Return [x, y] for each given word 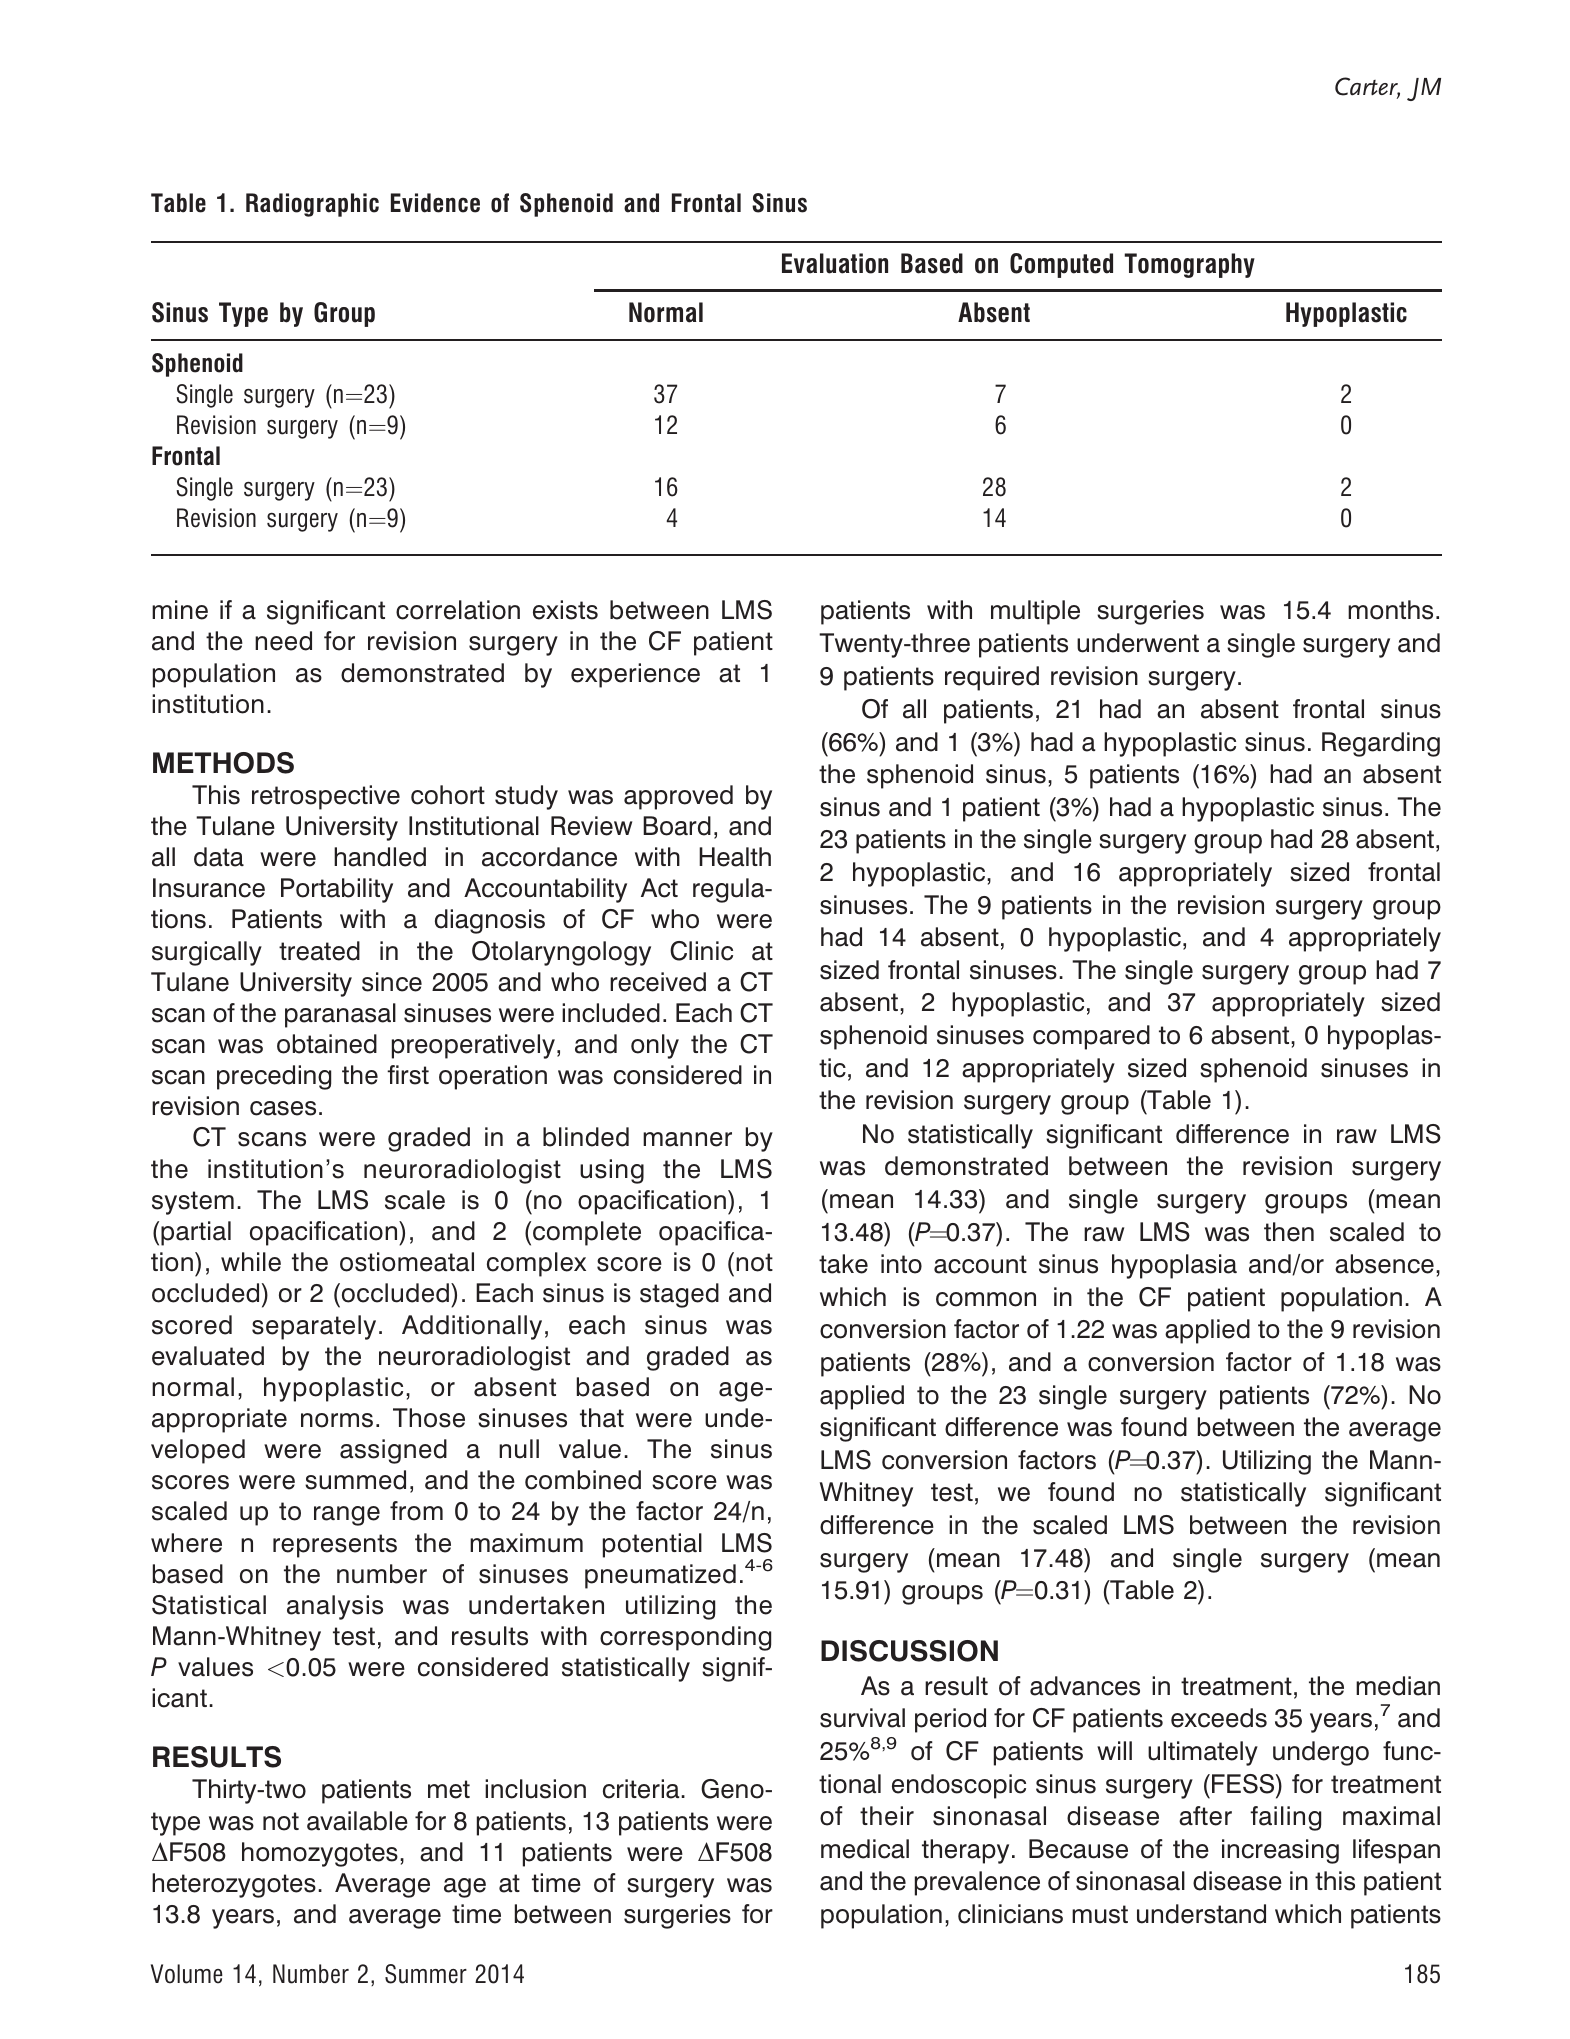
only [655, 1046]
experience [635, 675]
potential [652, 1545]
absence [1384, 1264]
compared [1091, 1037]
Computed [1061, 265]
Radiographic [312, 205]
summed [355, 1480]
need [283, 641]
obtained [327, 1044]
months [1390, 610]
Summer [426, 1974]
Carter [1367, 88]
